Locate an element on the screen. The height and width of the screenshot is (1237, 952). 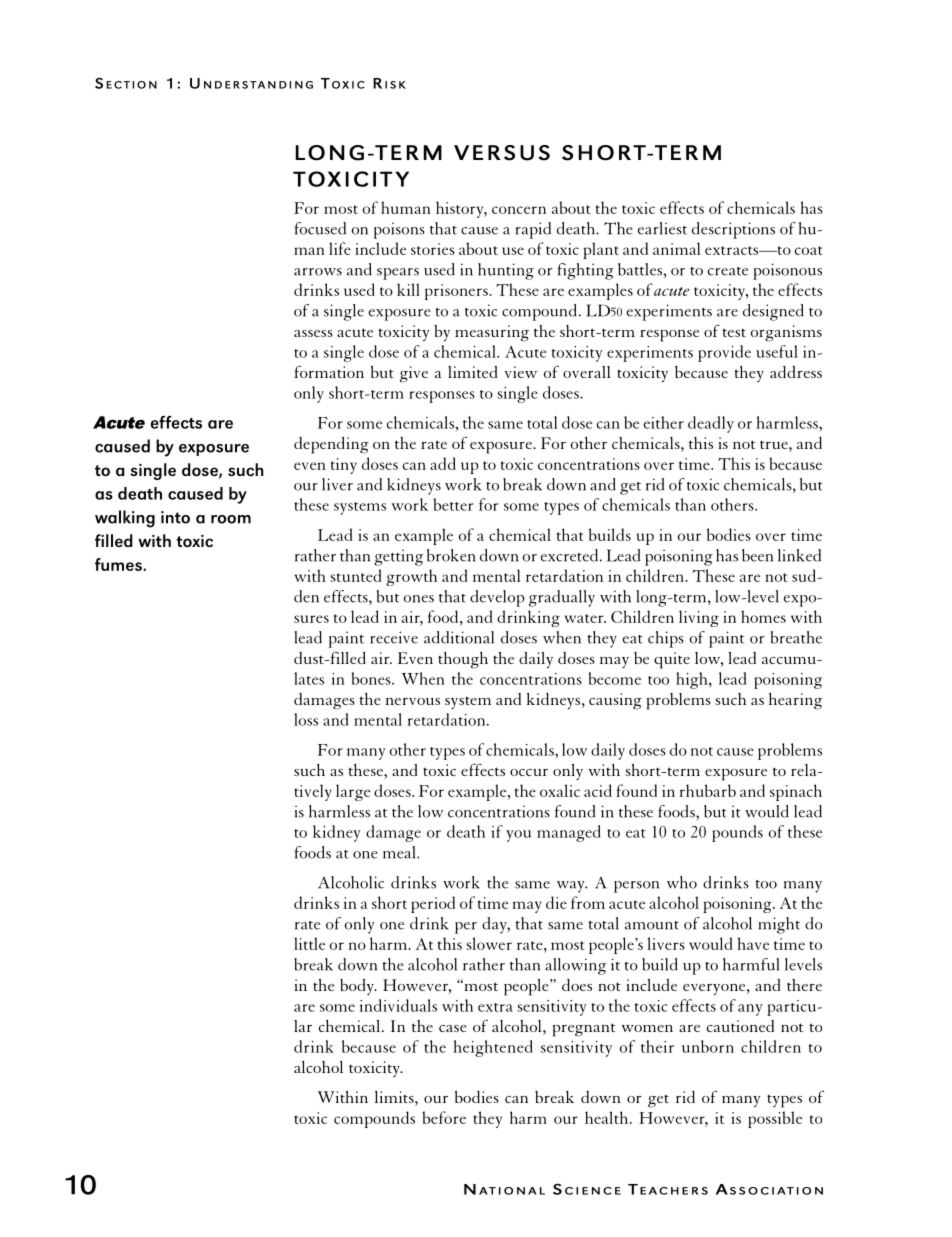
though is located at coordinates (463, 660).
